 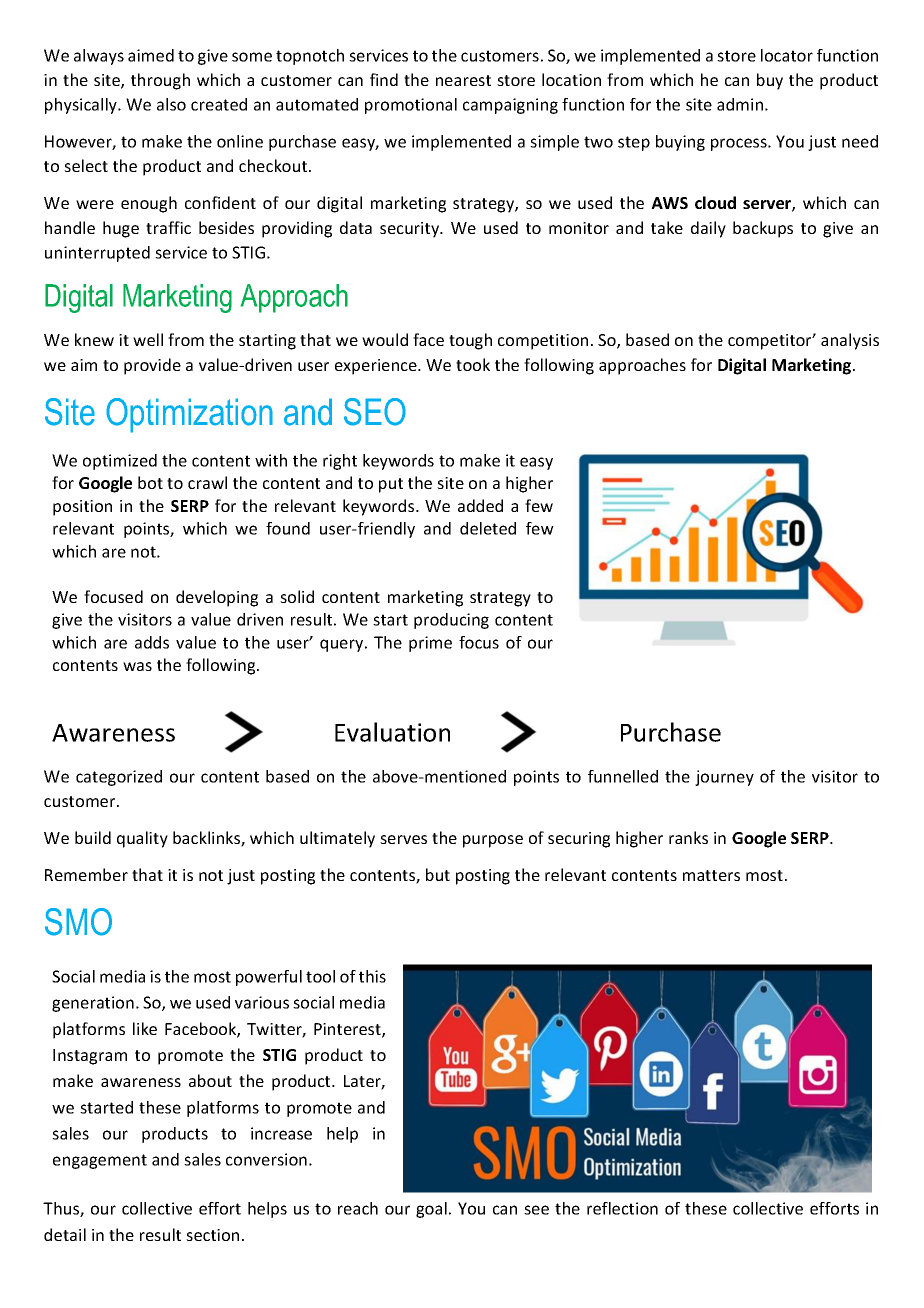 What do you see at coordinates (740, 104) in the page?
I see `admin` at bounding box center [740, 104].
